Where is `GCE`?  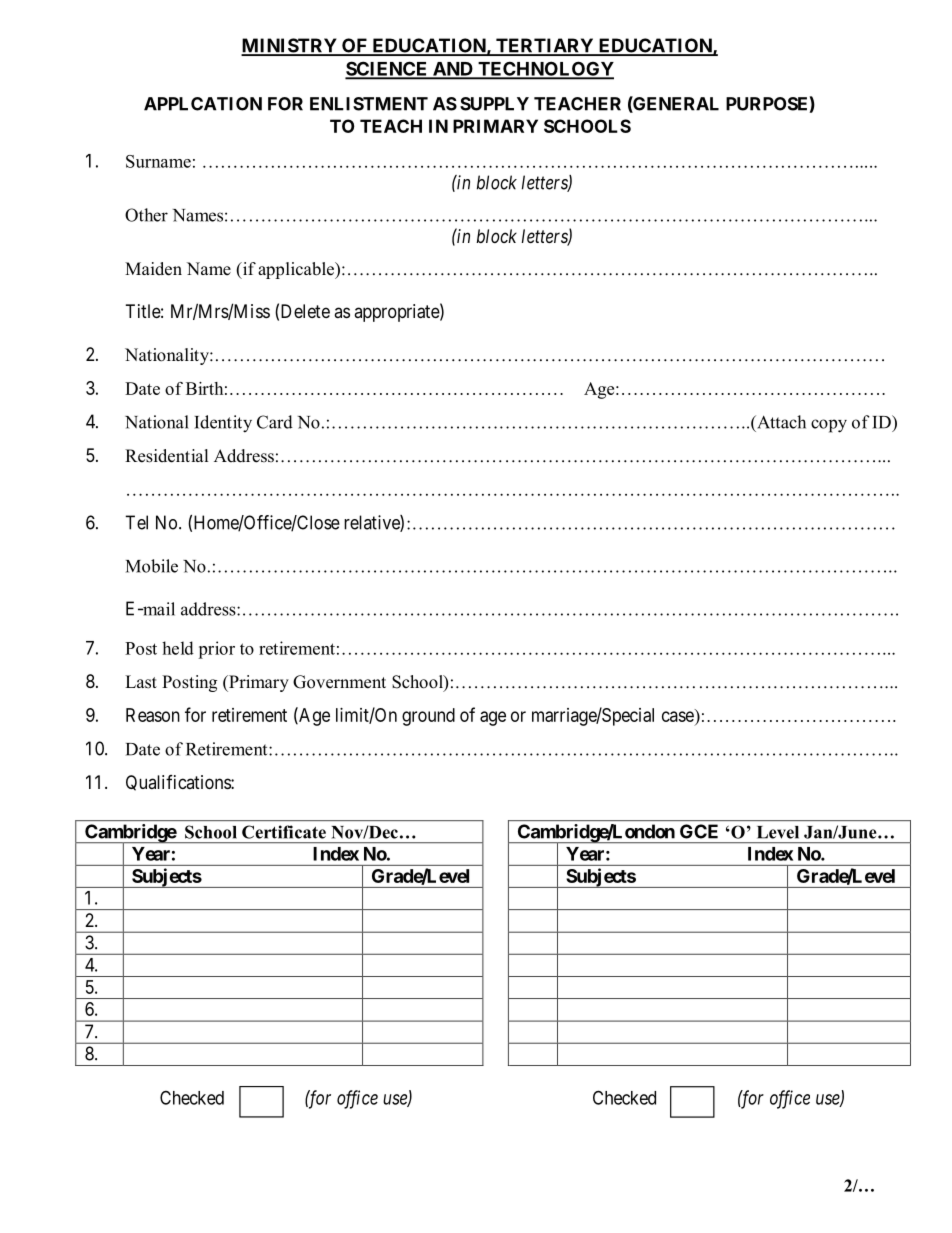
GCE is located at coordinates (699, 831).
